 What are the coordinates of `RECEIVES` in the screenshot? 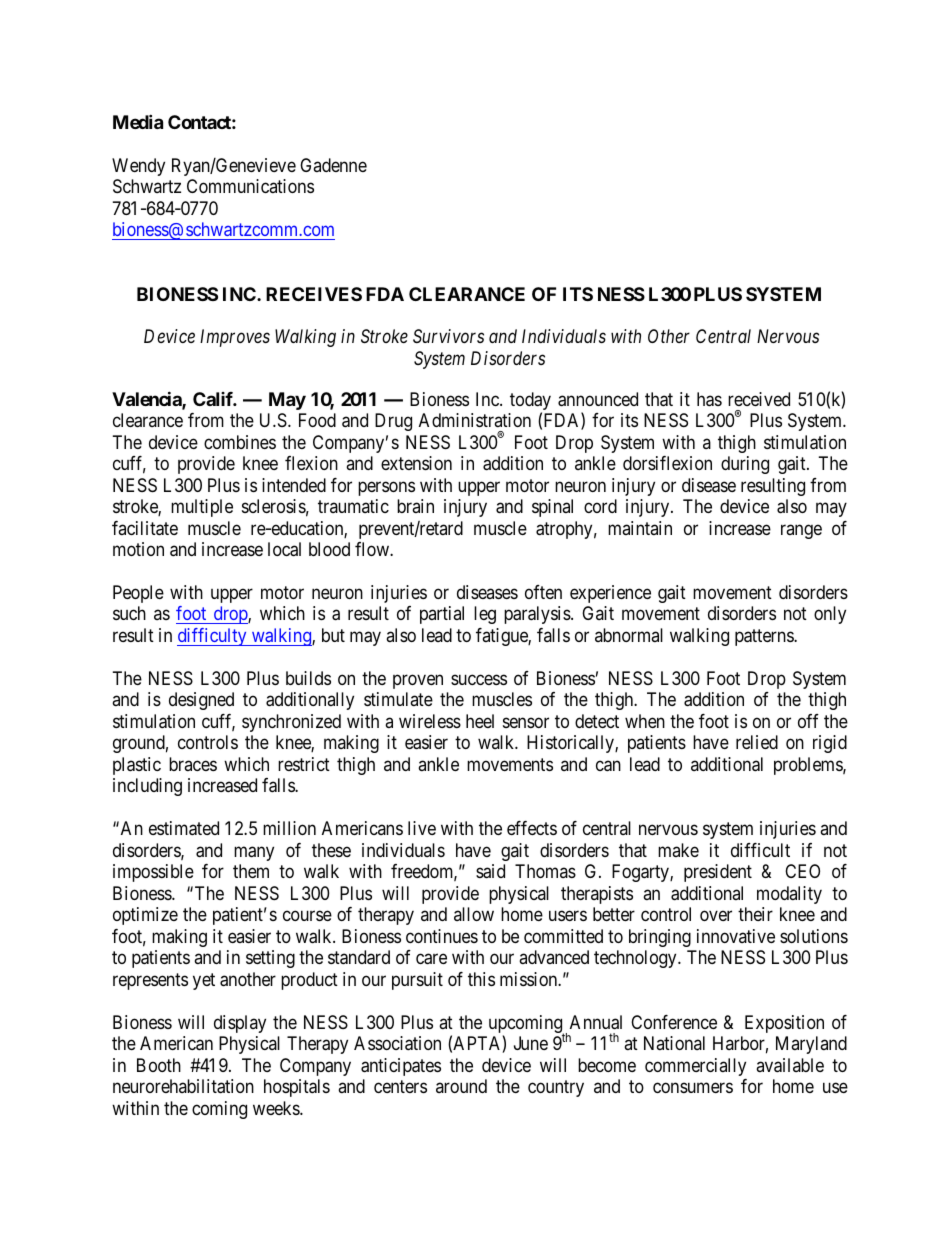 It's located at (314, 294).
